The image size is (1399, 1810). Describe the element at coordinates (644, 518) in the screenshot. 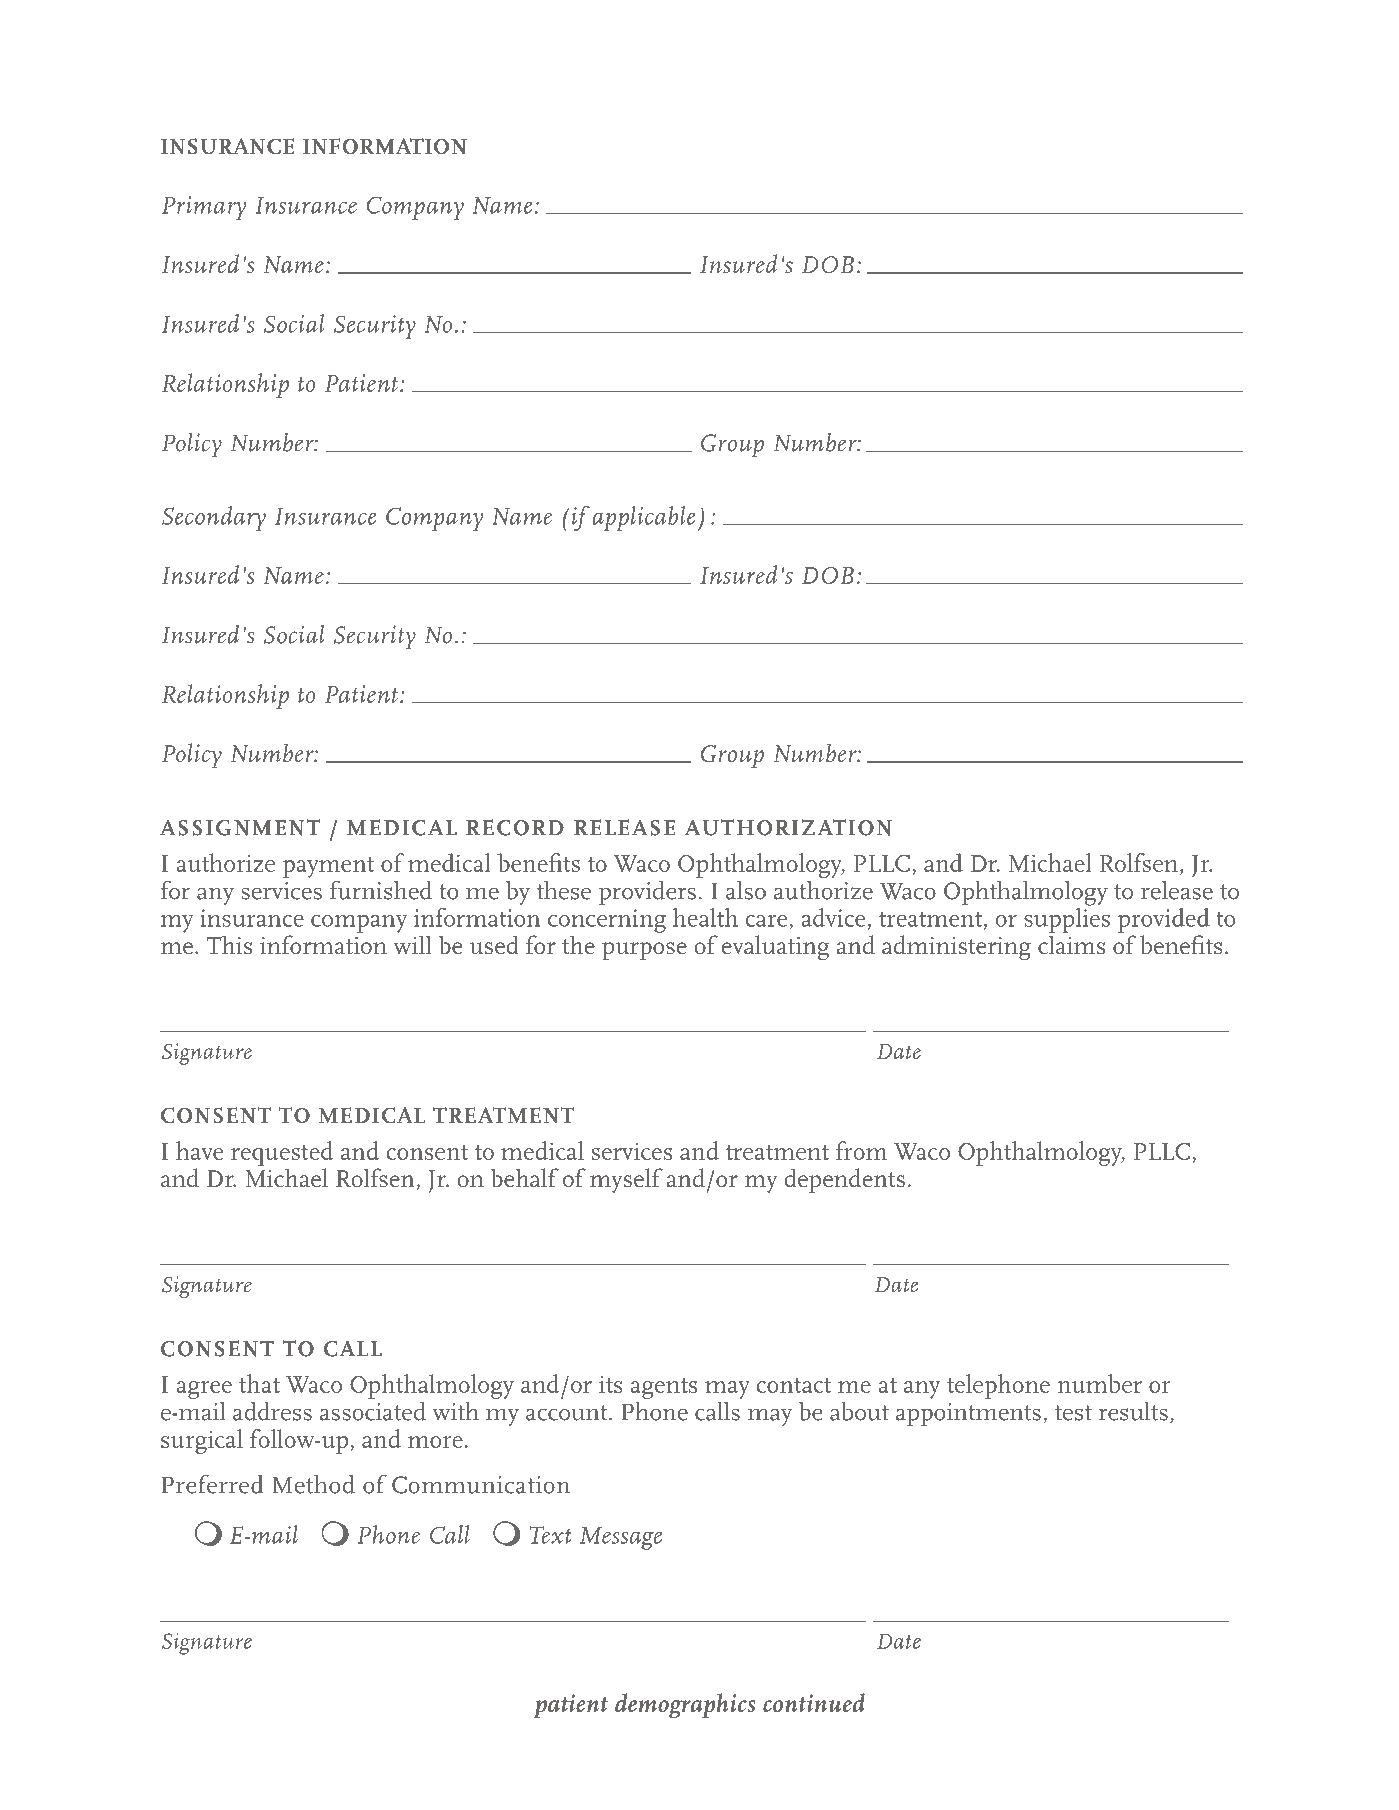

I see `applicable` at that location.
